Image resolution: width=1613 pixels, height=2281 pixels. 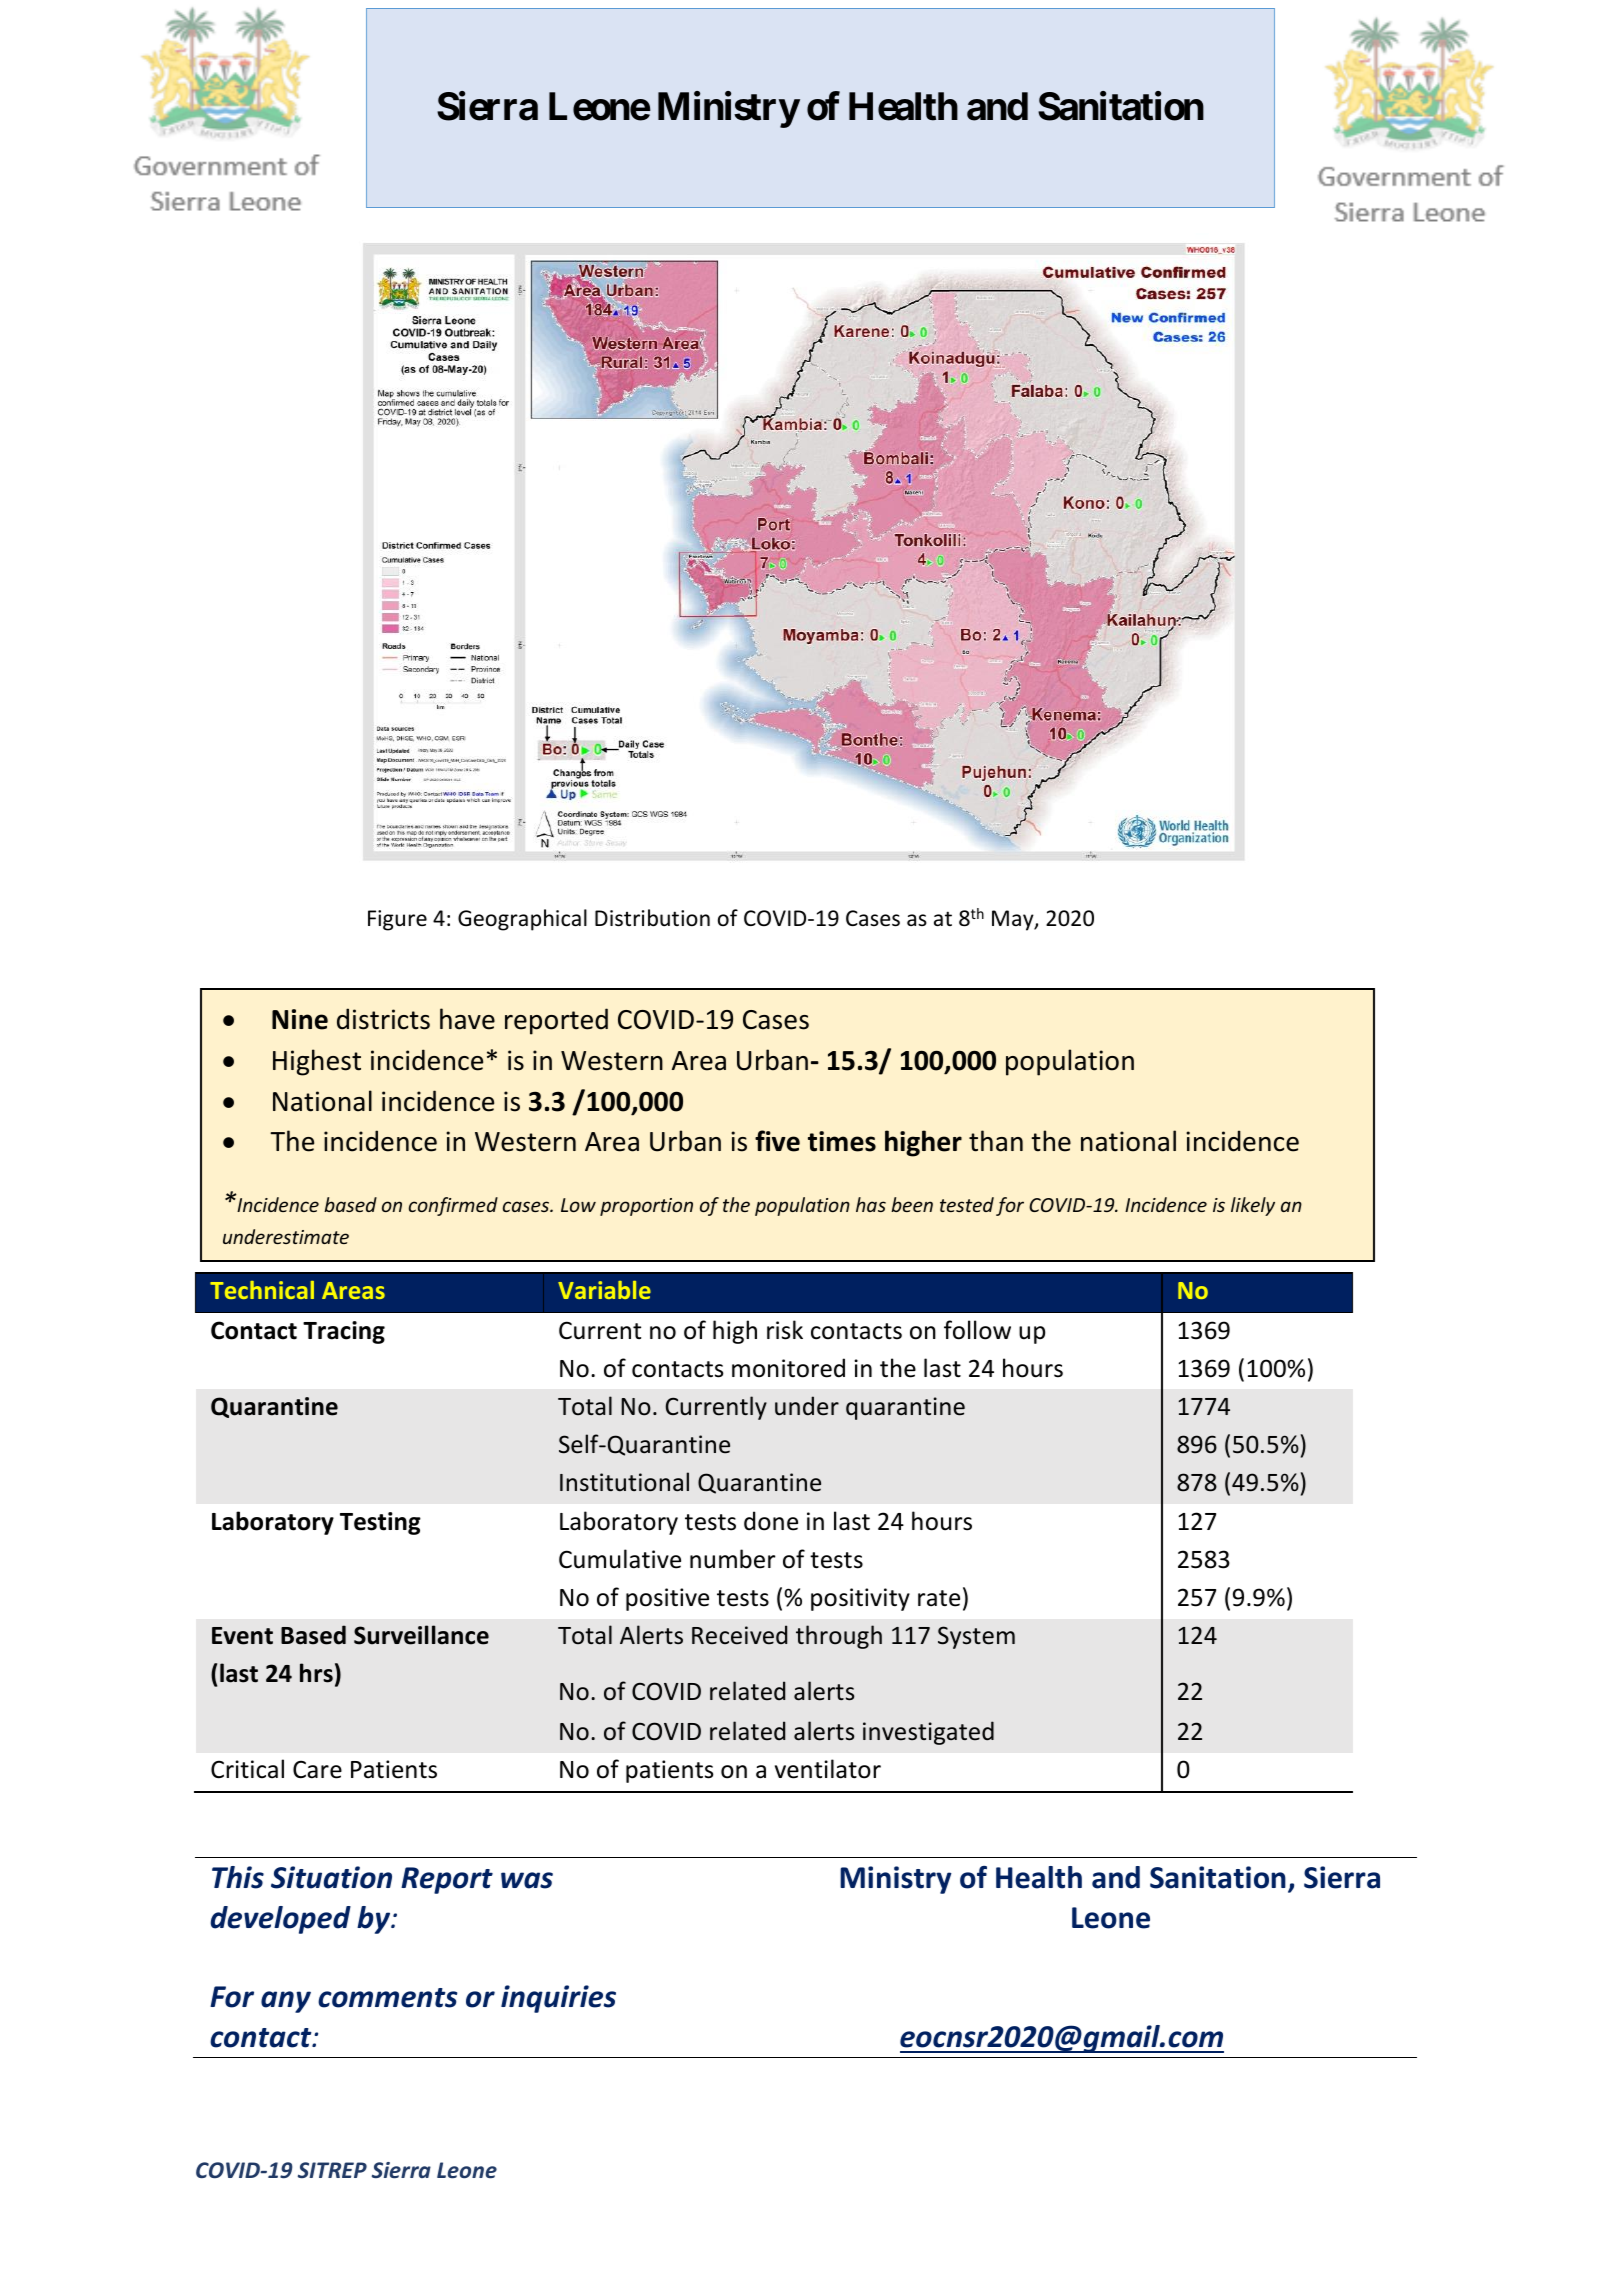 What do you see at coordinates (344, 1332) in the image?
I see `Tracing` at bounding box center [344, 1332].
